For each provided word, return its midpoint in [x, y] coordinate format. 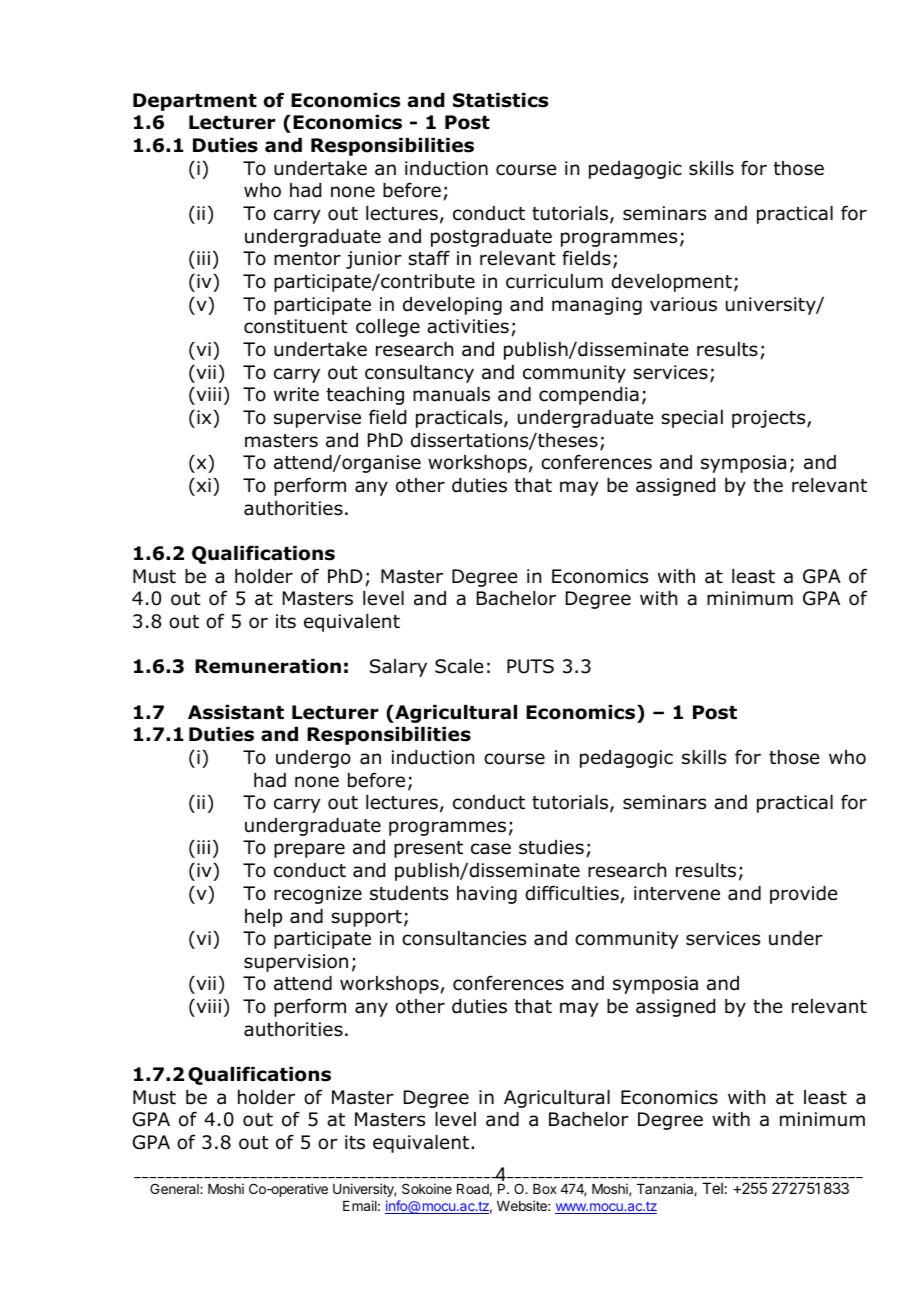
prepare [309, 850]
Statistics [500, 100]
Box [545, 1189]
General [175, 1188]
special [692, 419]
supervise [317, 419]
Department [195, 102]
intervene [677, 893]
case [491, 849]
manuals [451, 394]
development [671, 283]
